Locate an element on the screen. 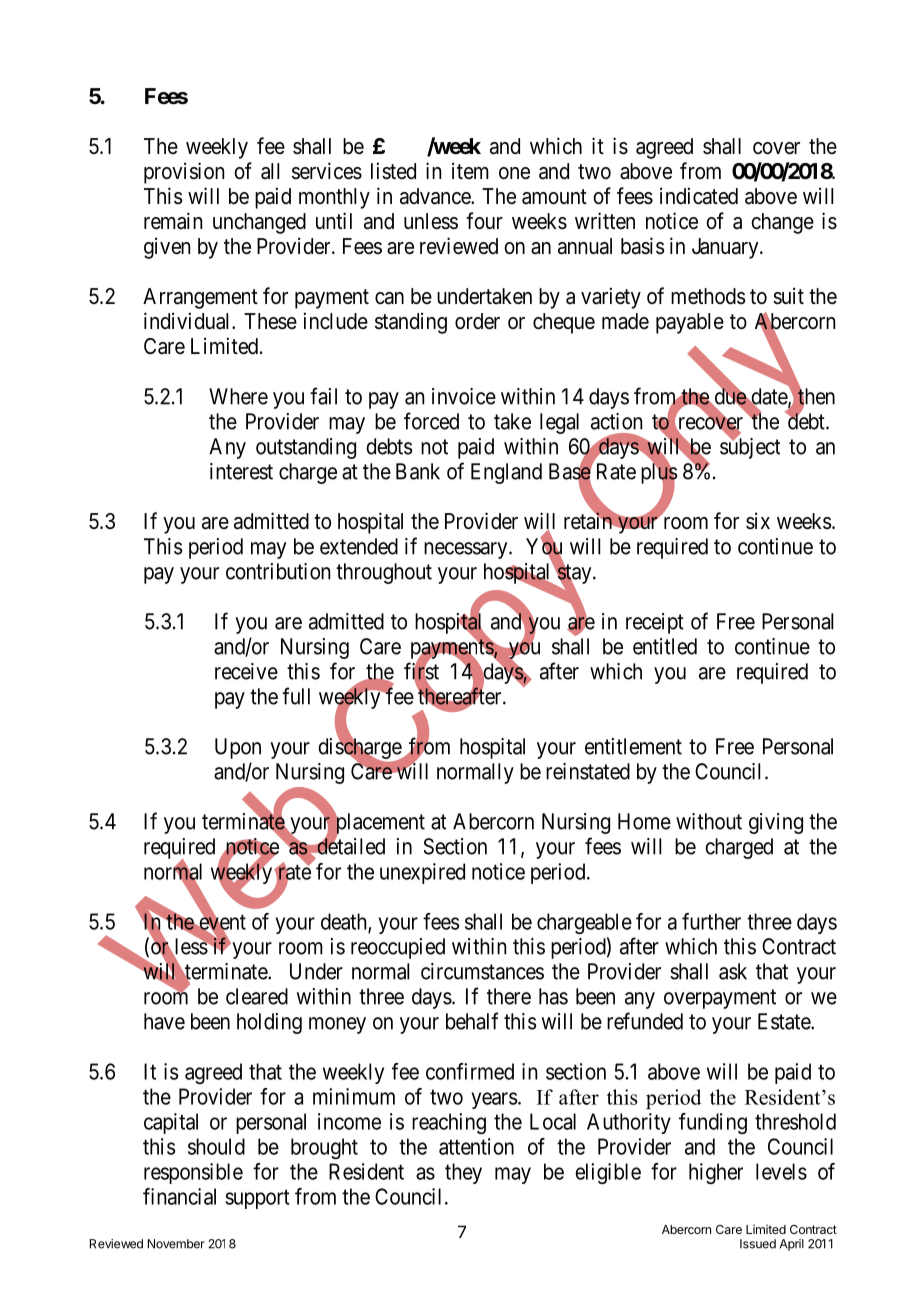 Image resolution: width=924 pixels, height=1308 pixels. higher is located at coordinates (716, 1173).
